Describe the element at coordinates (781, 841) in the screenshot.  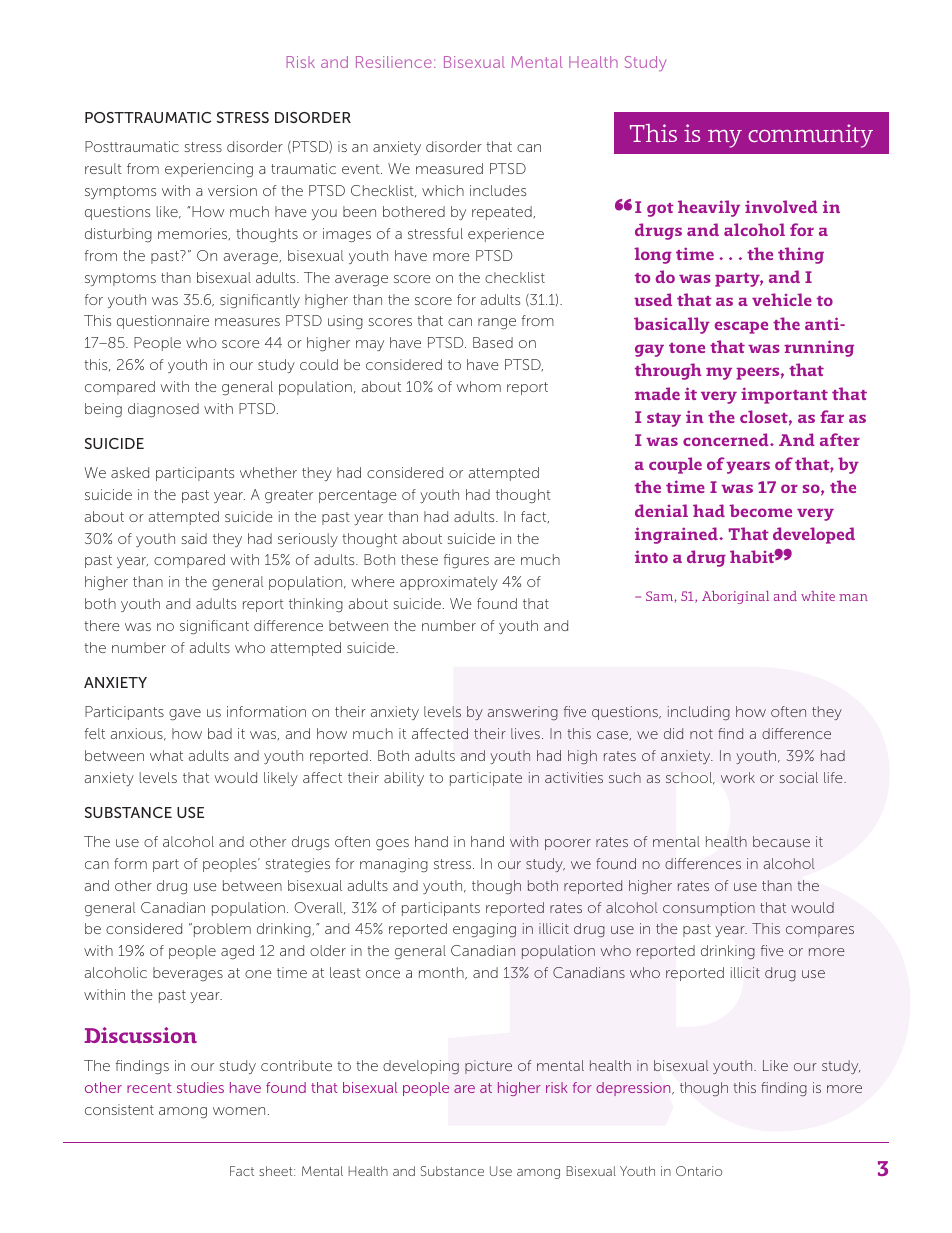
I see `because` at that location.
